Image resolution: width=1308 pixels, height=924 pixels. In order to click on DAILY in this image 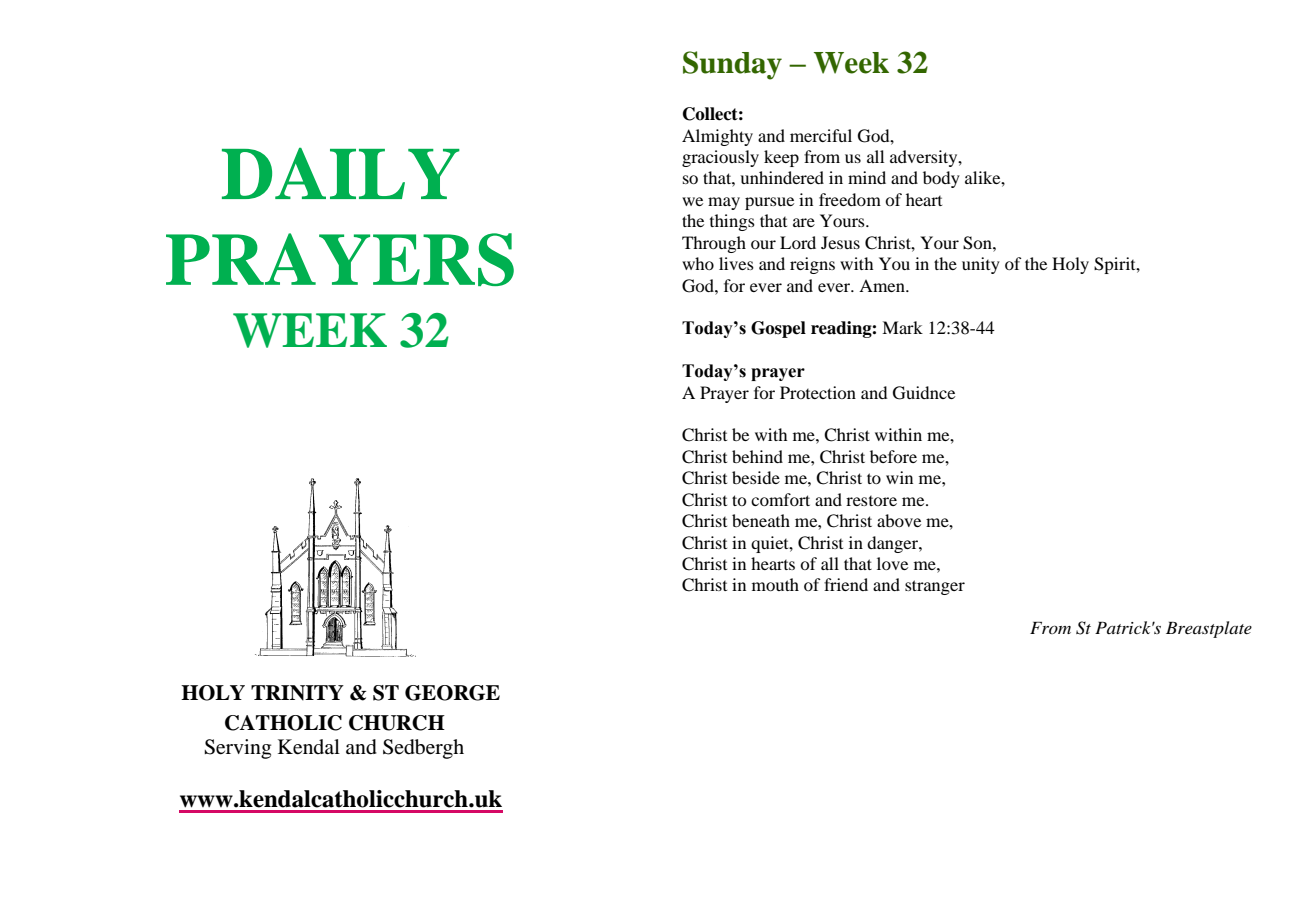, I will do `click(341, 173)`.
